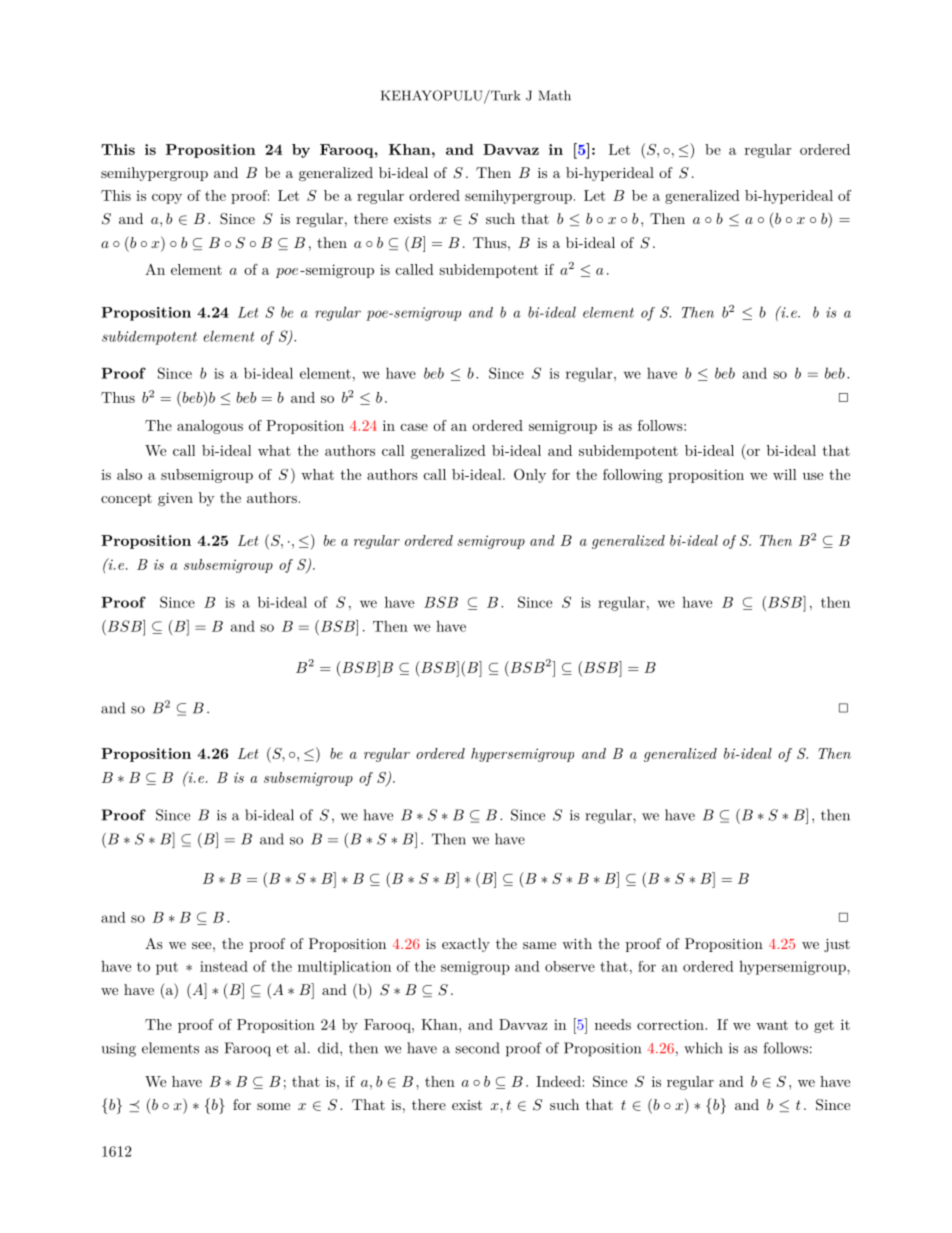 This screenshot has width=952, height=1233. Describe the element at coordinates (273, 1106) in the screenshot. I see `some` at that location.
